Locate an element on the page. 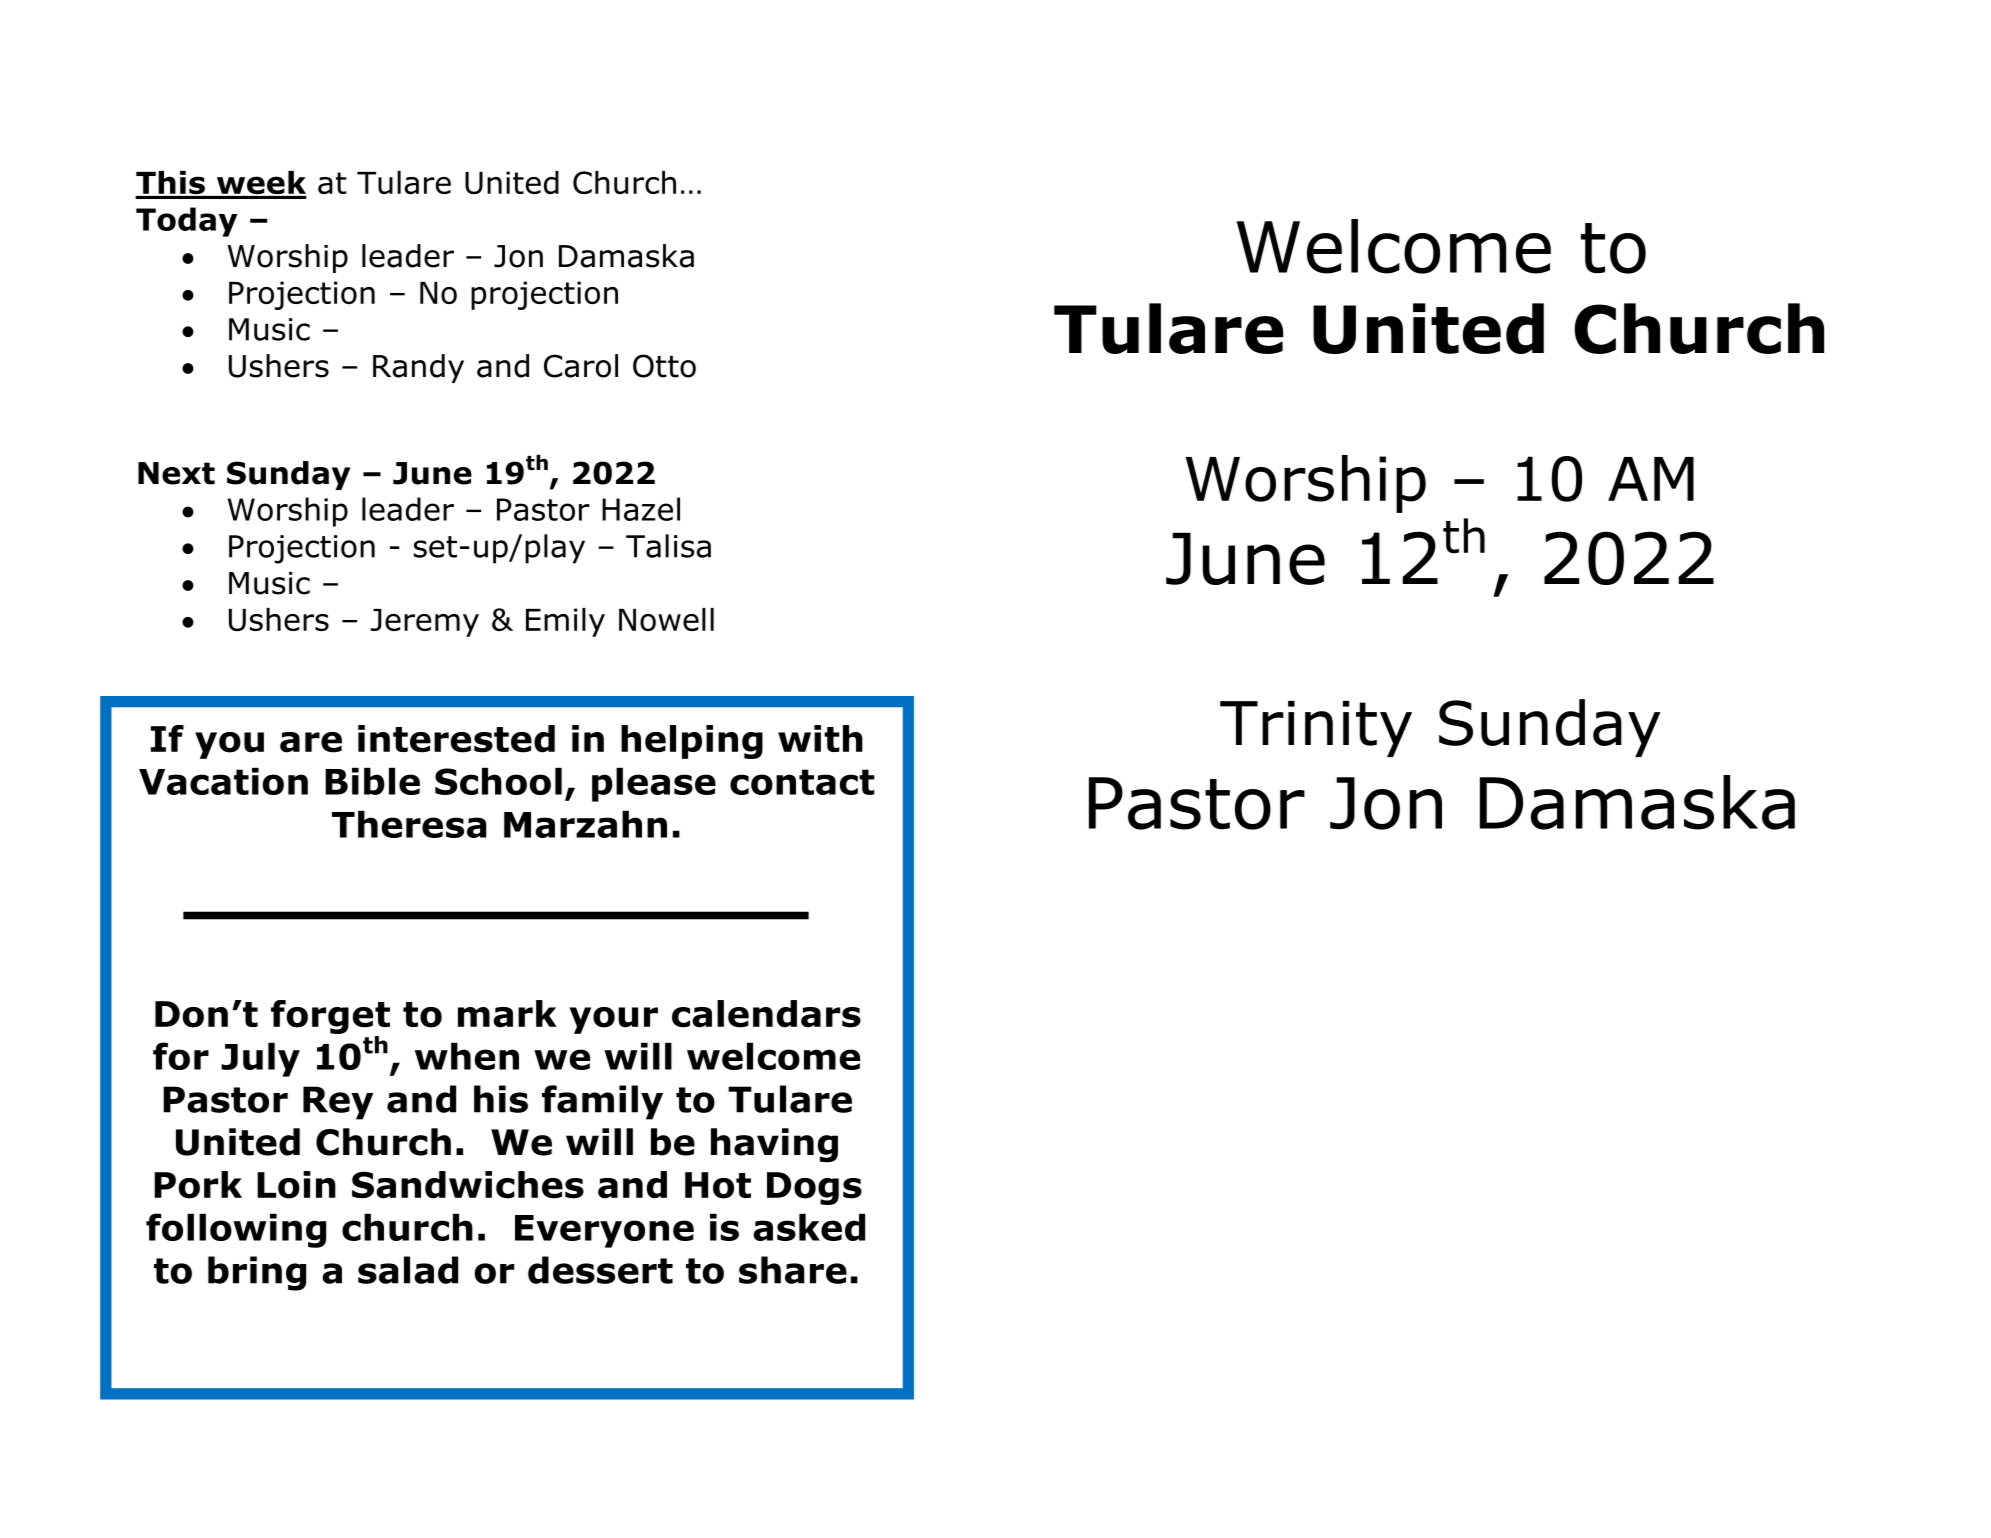 The width and height of the image is (1991, 1538). Jeremy is located at coordinates (425, 623).
